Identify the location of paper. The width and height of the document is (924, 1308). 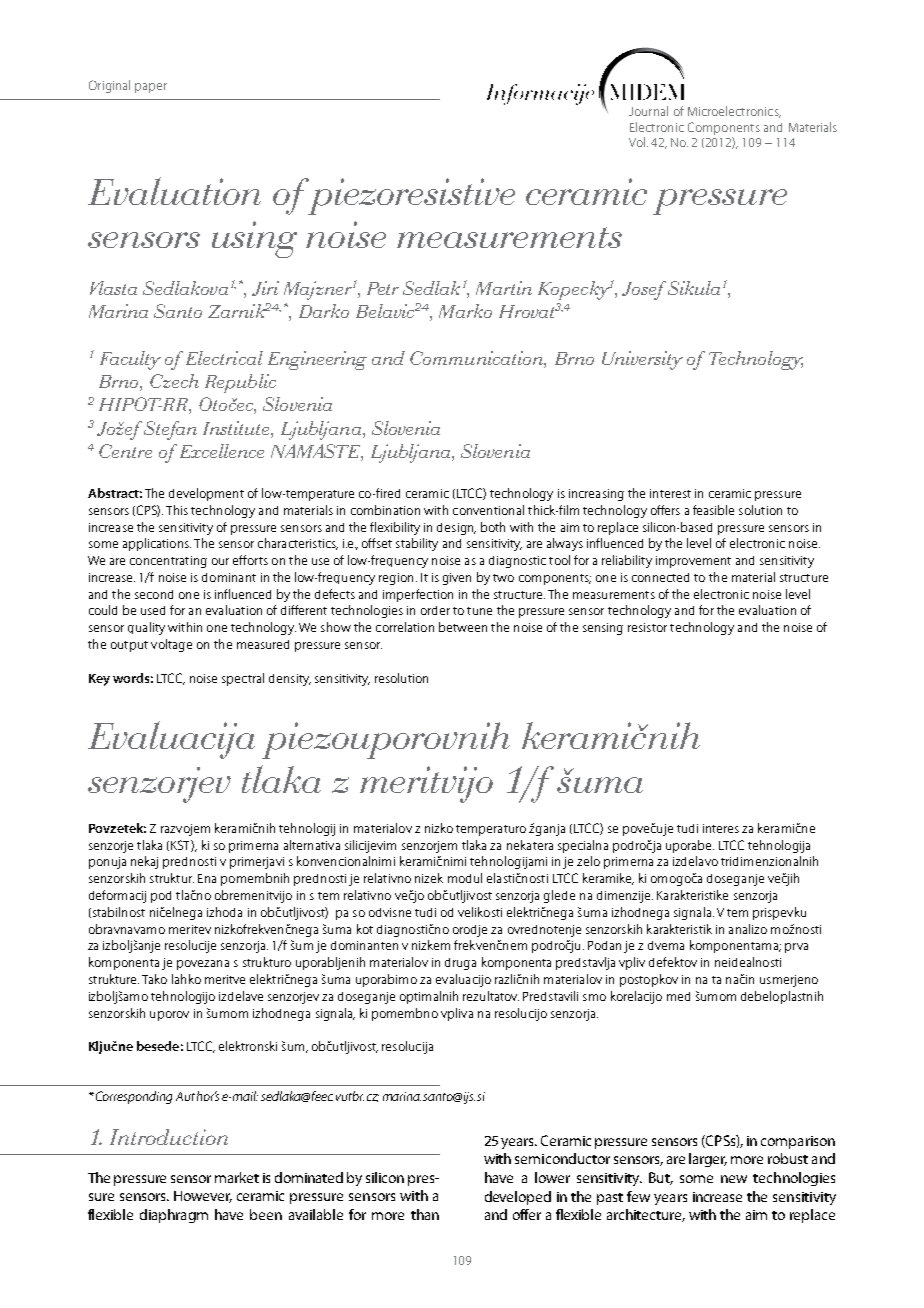
(151, 88).
